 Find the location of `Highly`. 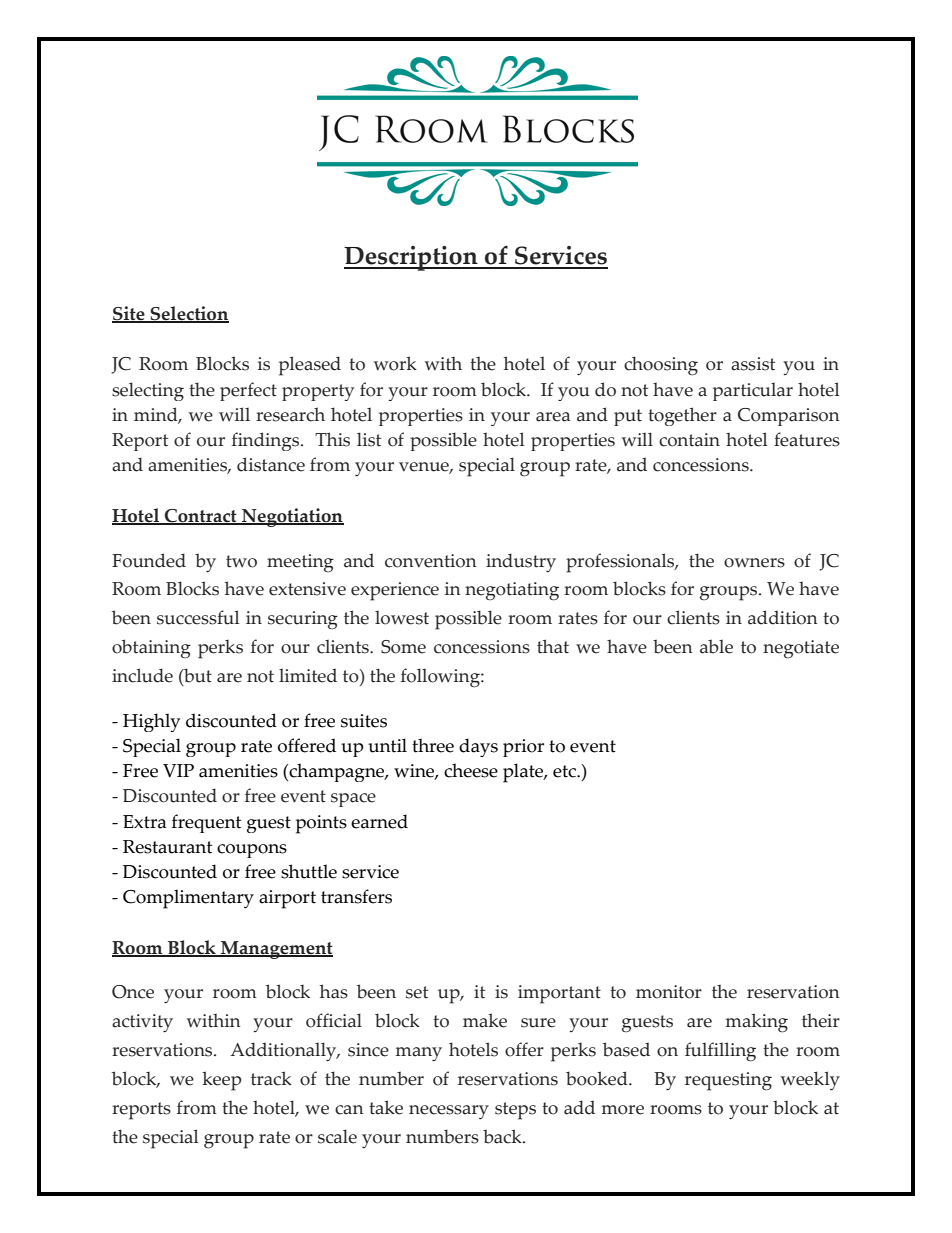

Highly is located at coordinates (151, 722).
